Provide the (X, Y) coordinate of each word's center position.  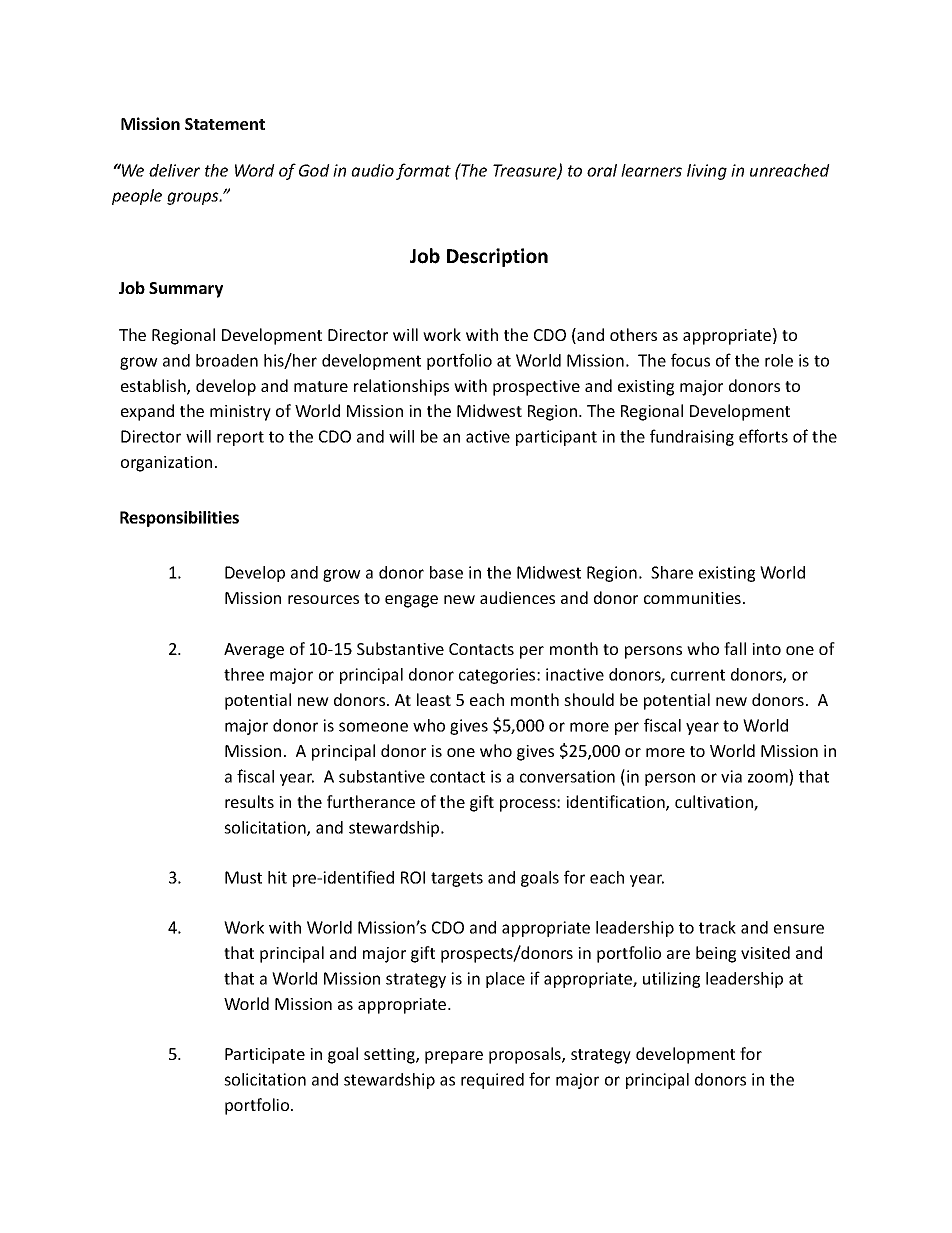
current (698, 675)
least (434, 699)
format (423, 171)
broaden (227, 360)
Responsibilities (179, 519)
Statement (225, 124)
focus (690, 360)
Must (243, 877)
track (717, 927)
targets (457, 879)
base (446, 572)
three (244, 674)
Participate (265, 1056)
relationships (401, 387)
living (707, 172)
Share (672, 572)
